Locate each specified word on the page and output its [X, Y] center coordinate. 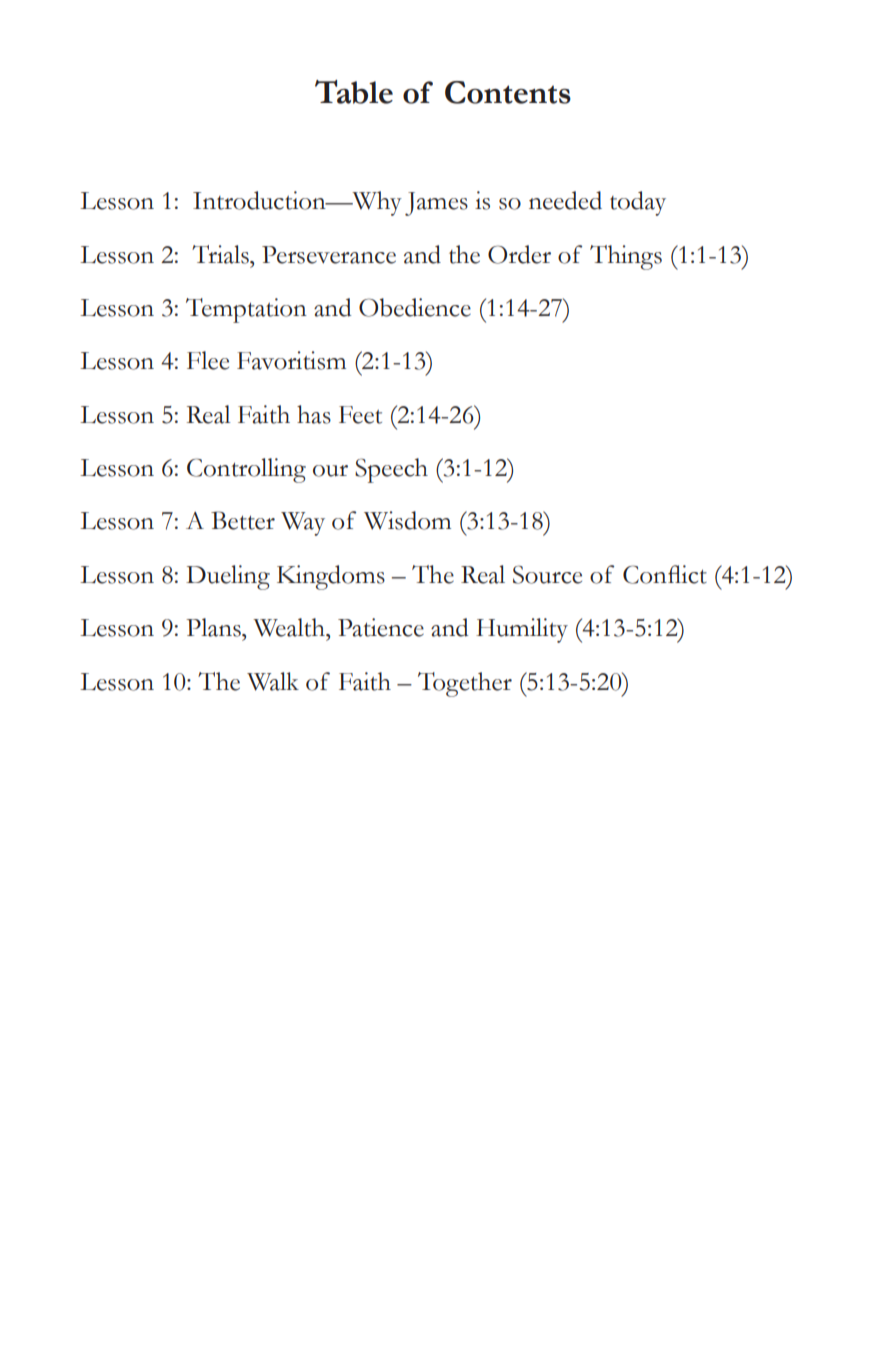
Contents [508, 92]
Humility [522, 630]
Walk [273, 681]
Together [465, 684]
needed [565, 200]
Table [354, 92]
